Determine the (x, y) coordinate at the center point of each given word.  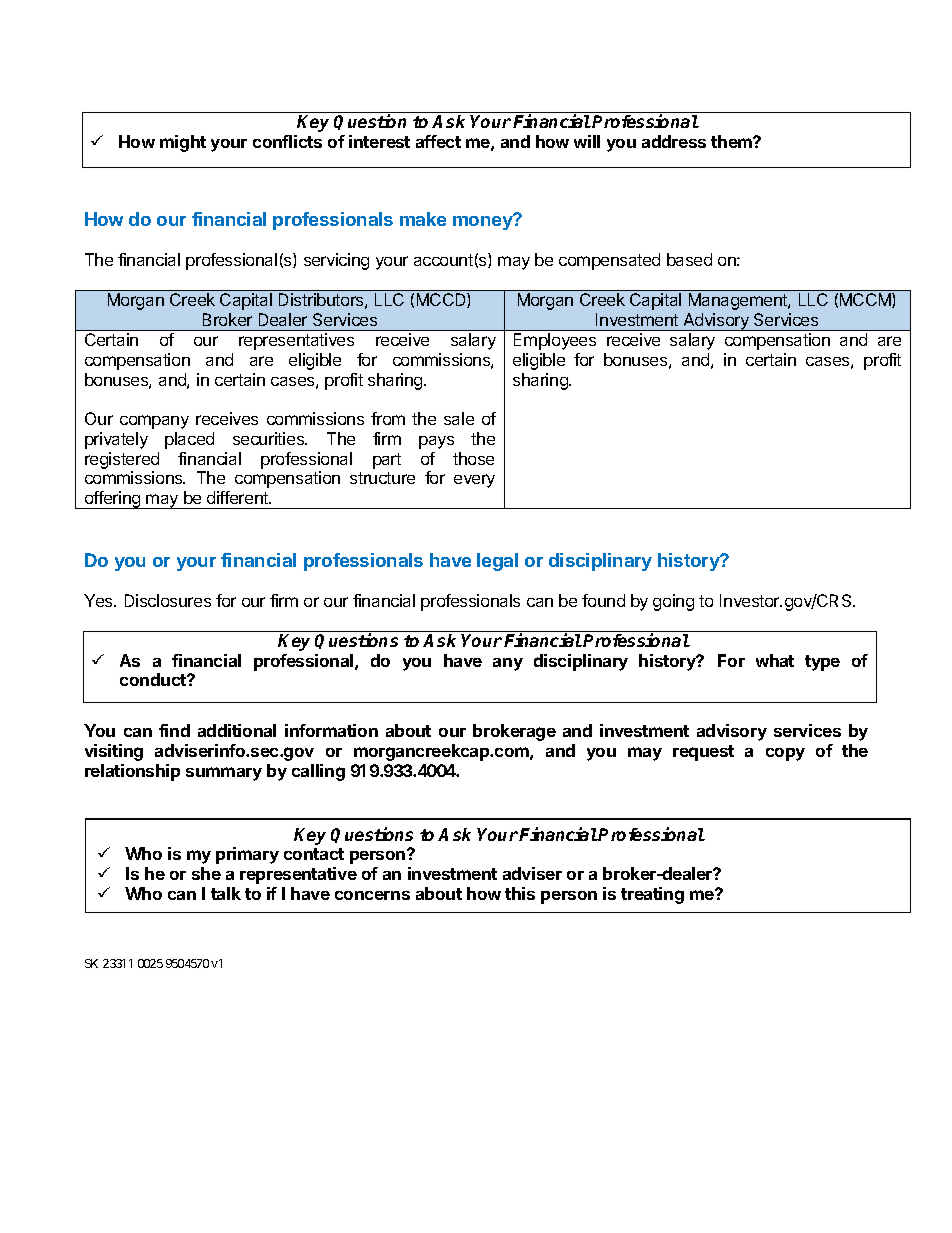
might (183, 143)
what (775, 660)
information (331, 730)
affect (438, 141)
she (206, 873)
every (474, 481)
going (673, 602)
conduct (154, 679)
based (689, 259)
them (732, 141)
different (239, 497)
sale (459, 418)
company (154, 422)
